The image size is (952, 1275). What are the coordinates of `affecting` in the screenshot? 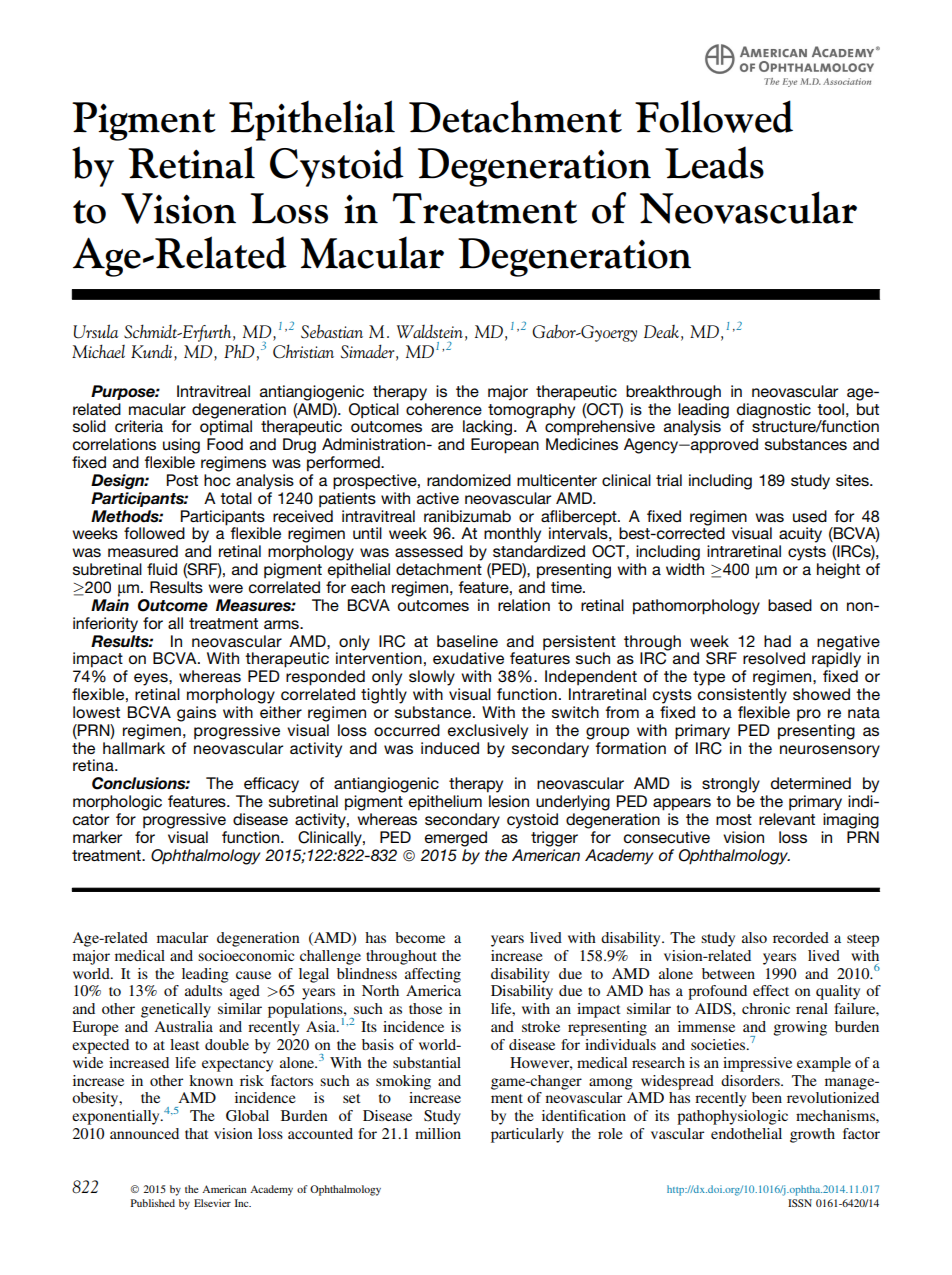 It's located at (433, 975).
